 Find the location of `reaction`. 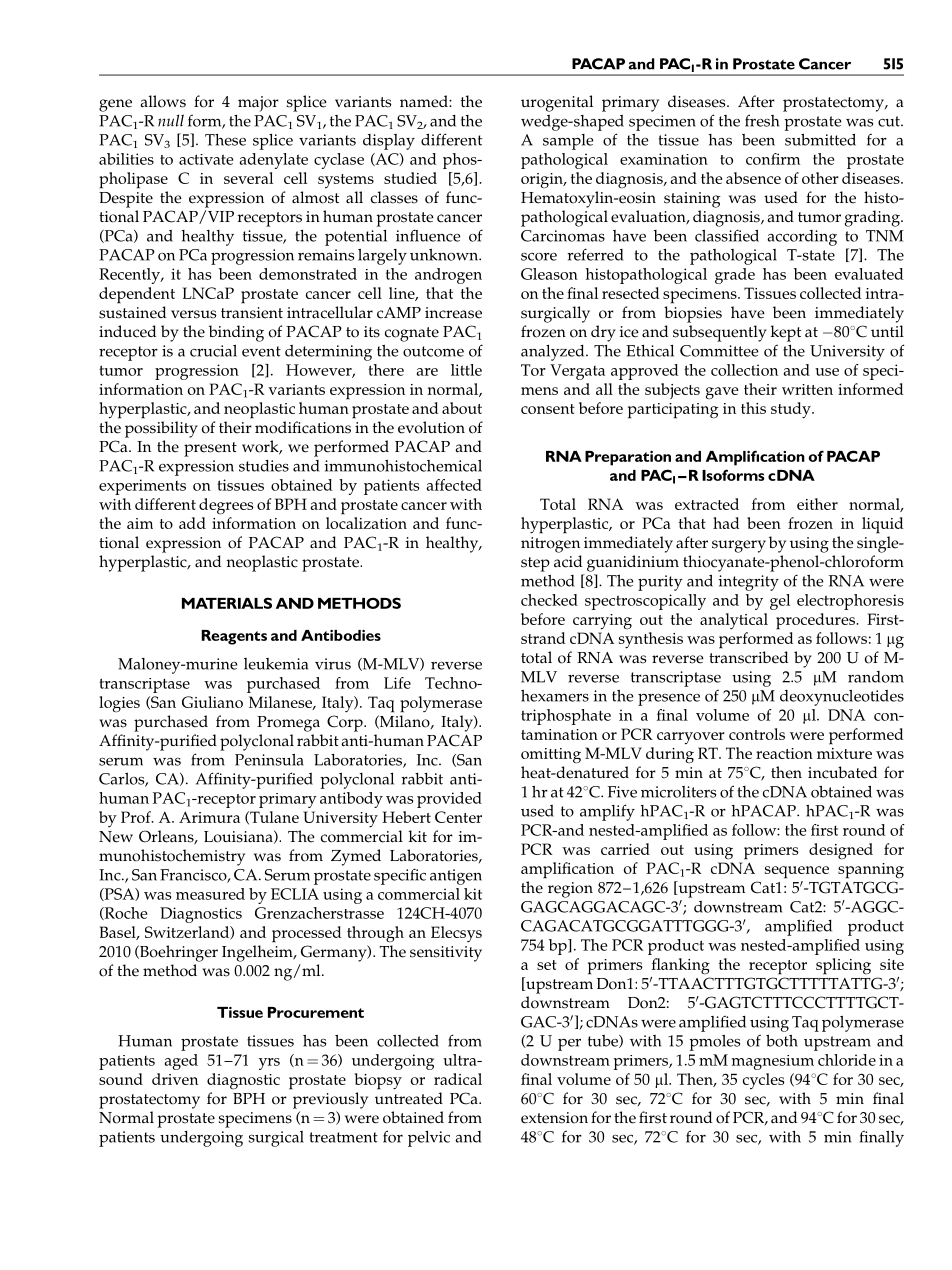

reaction is located at coordinates (784, 753).
